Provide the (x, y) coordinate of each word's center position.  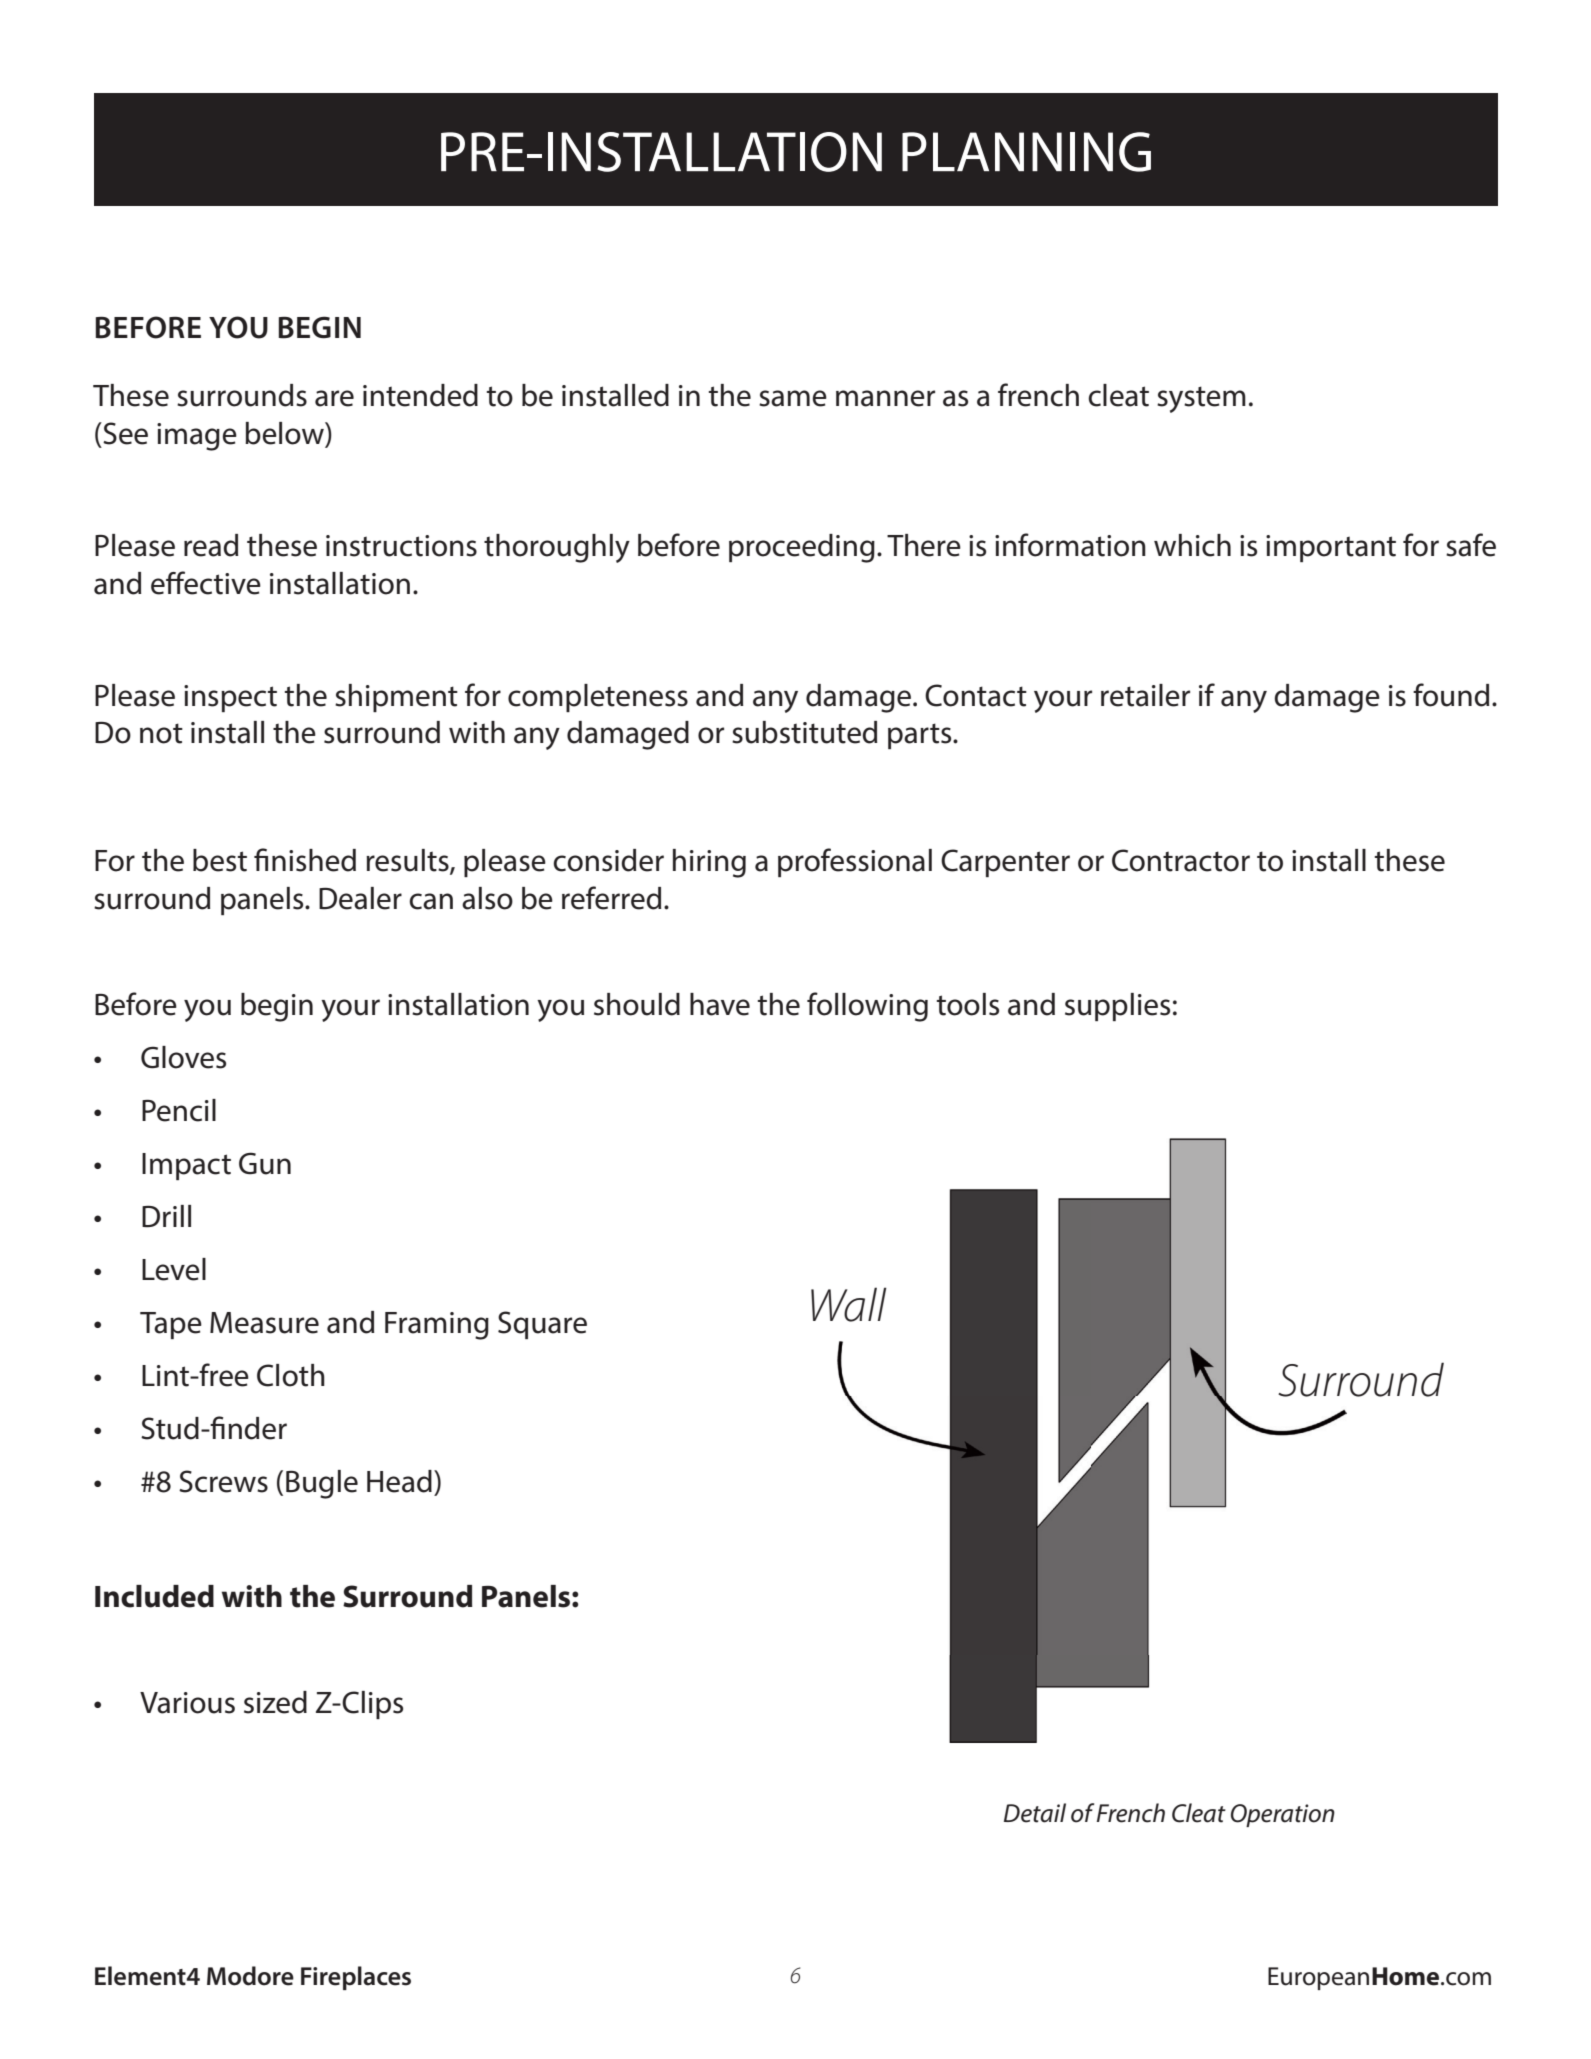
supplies (1117, 1007)
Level (174, 1269)
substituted (804, 732)
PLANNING (1026, 152)
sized (275, 1702)
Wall (849, 1304)
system (1201, 399)
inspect (230, 698)
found (1451, 695)
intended (420, 395)
